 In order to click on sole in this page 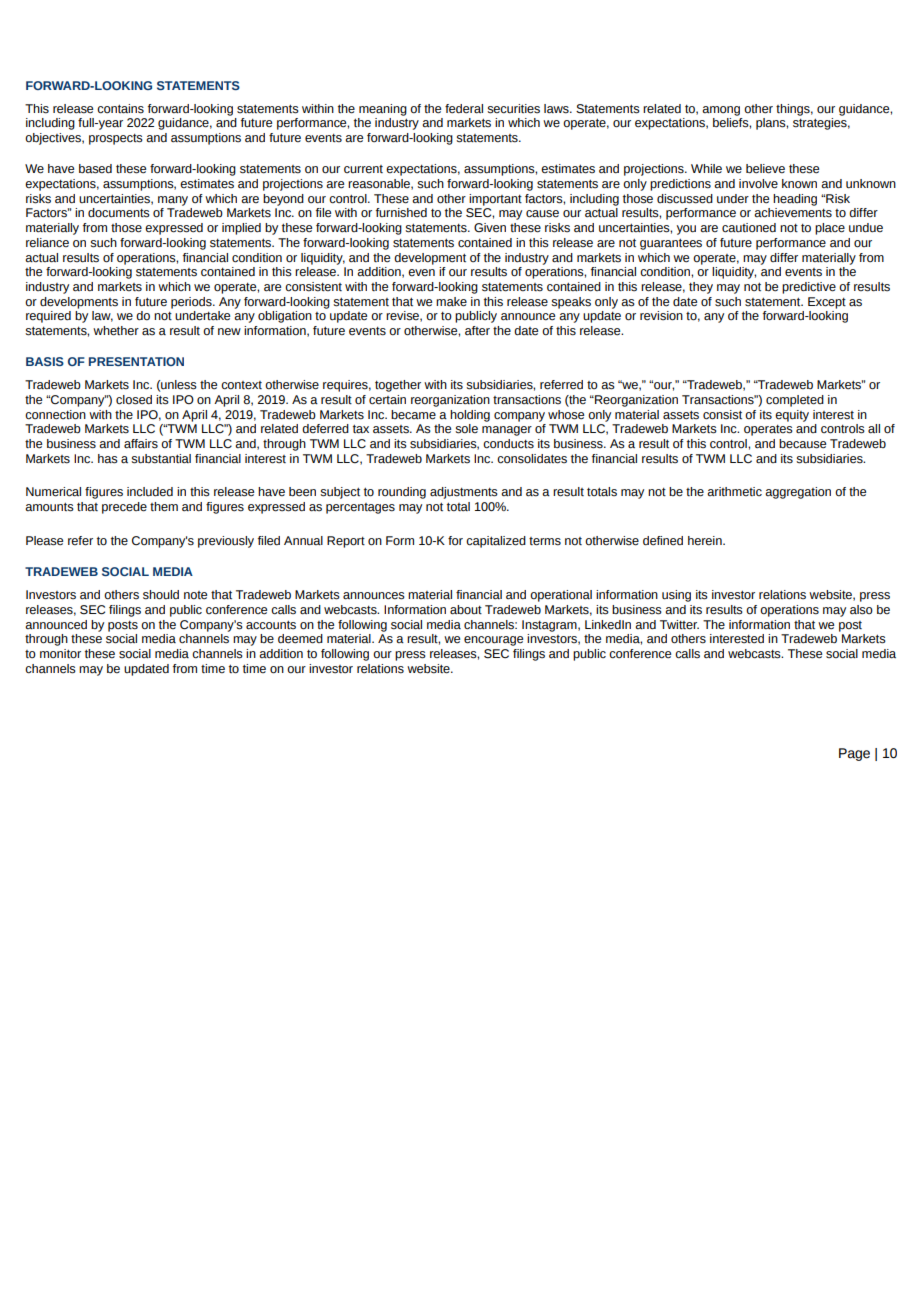, I will do `click(466, 429)`.
